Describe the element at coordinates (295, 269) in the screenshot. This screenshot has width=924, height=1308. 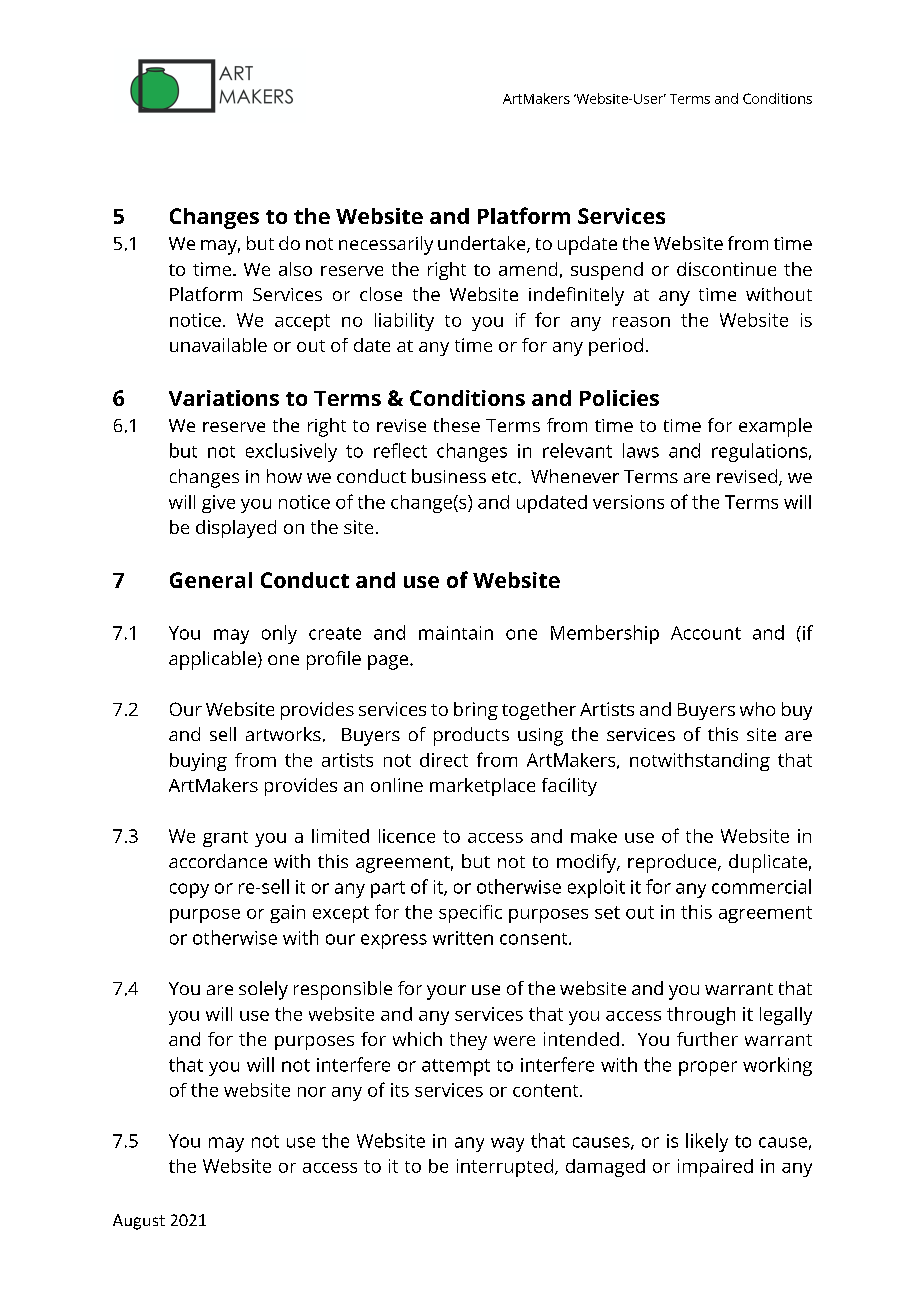
I see `also` at that location.
